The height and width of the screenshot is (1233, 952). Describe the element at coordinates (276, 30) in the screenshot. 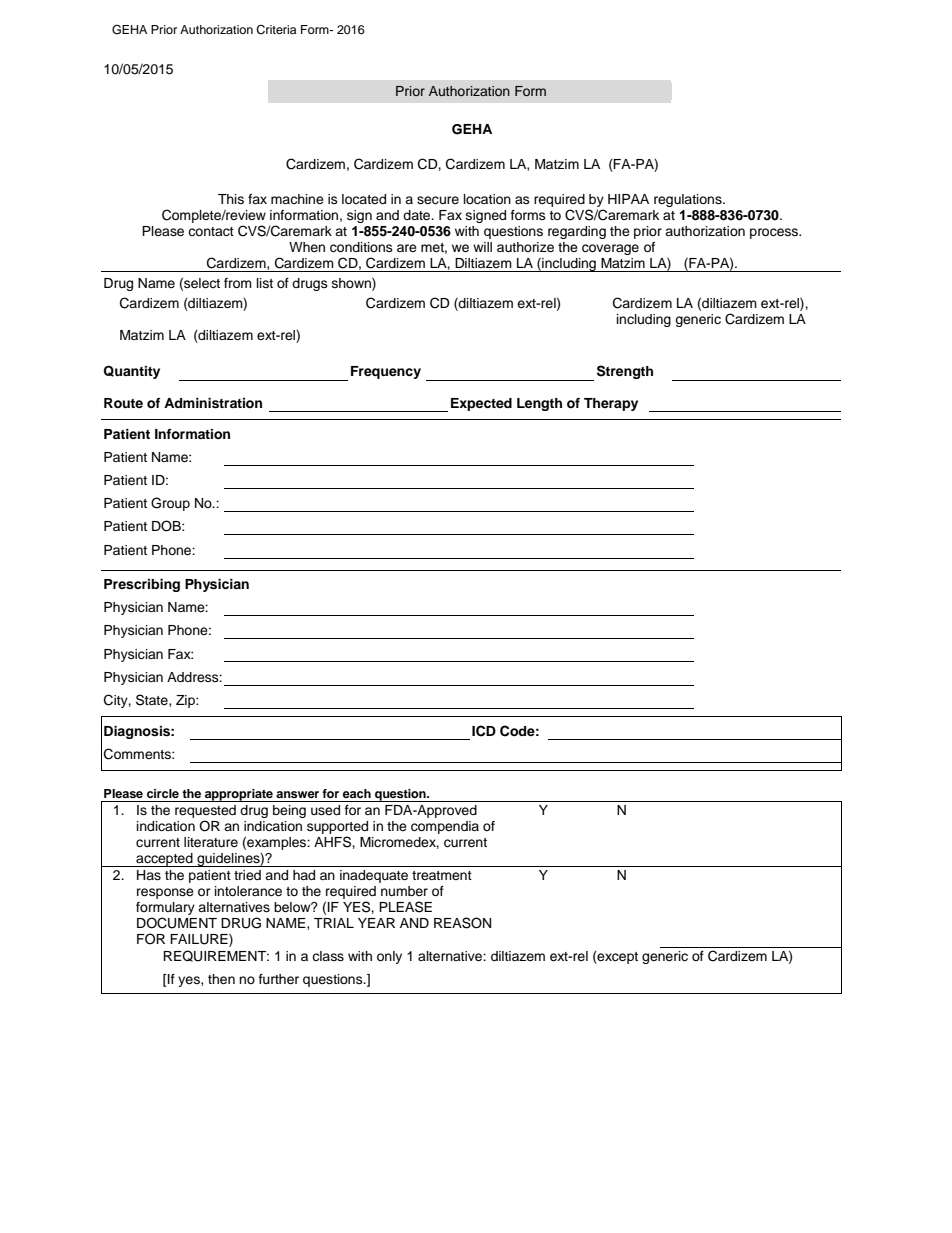

I see `Criteria` at that location.
